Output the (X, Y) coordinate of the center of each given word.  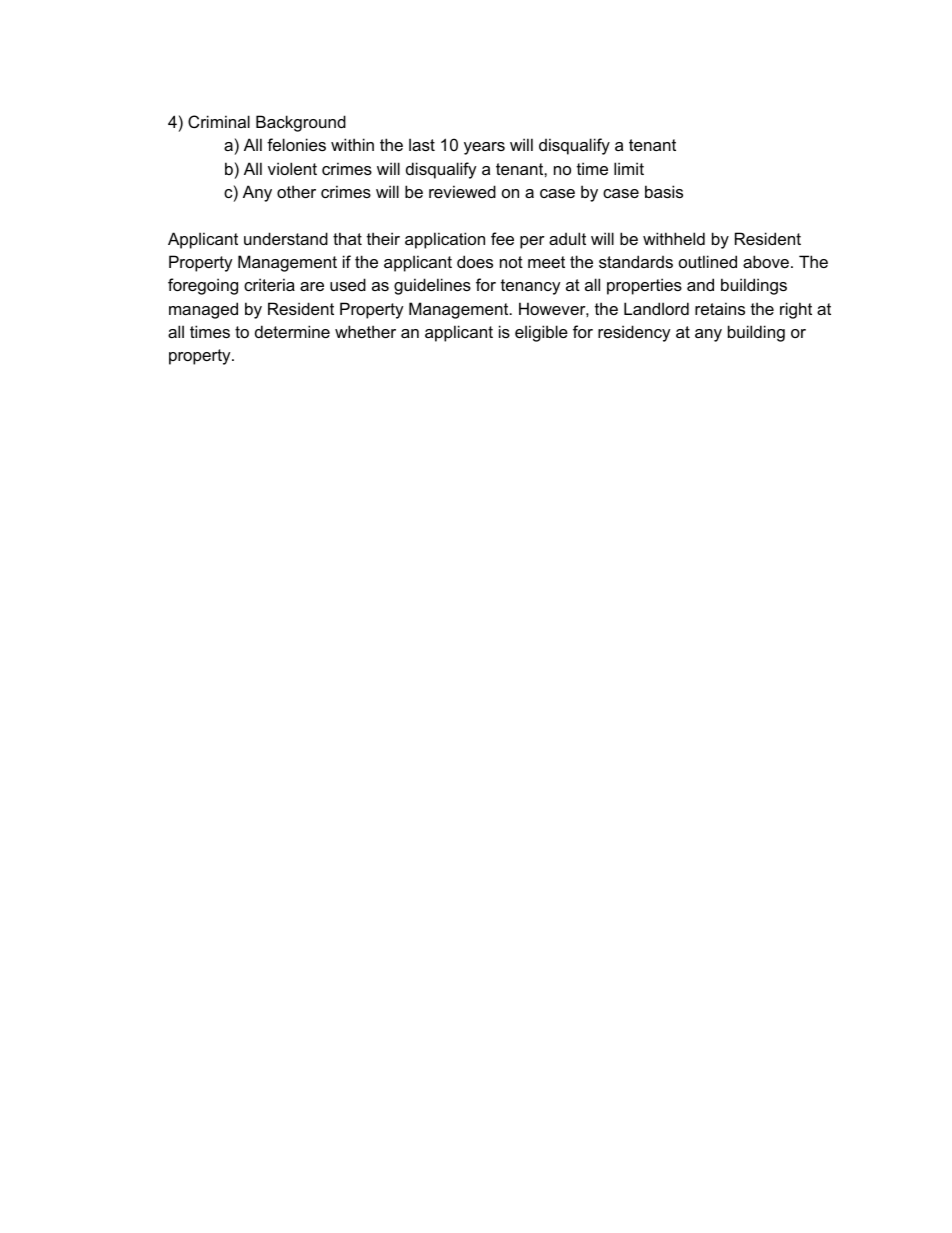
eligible (541, 333)
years (484, 148)
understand (286, 238)
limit (629, 168)
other (296, 191)
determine (292, 331)
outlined (708, 261)
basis (664, 191)
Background (301, 123)
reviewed (462, 191)
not (511, 262)
